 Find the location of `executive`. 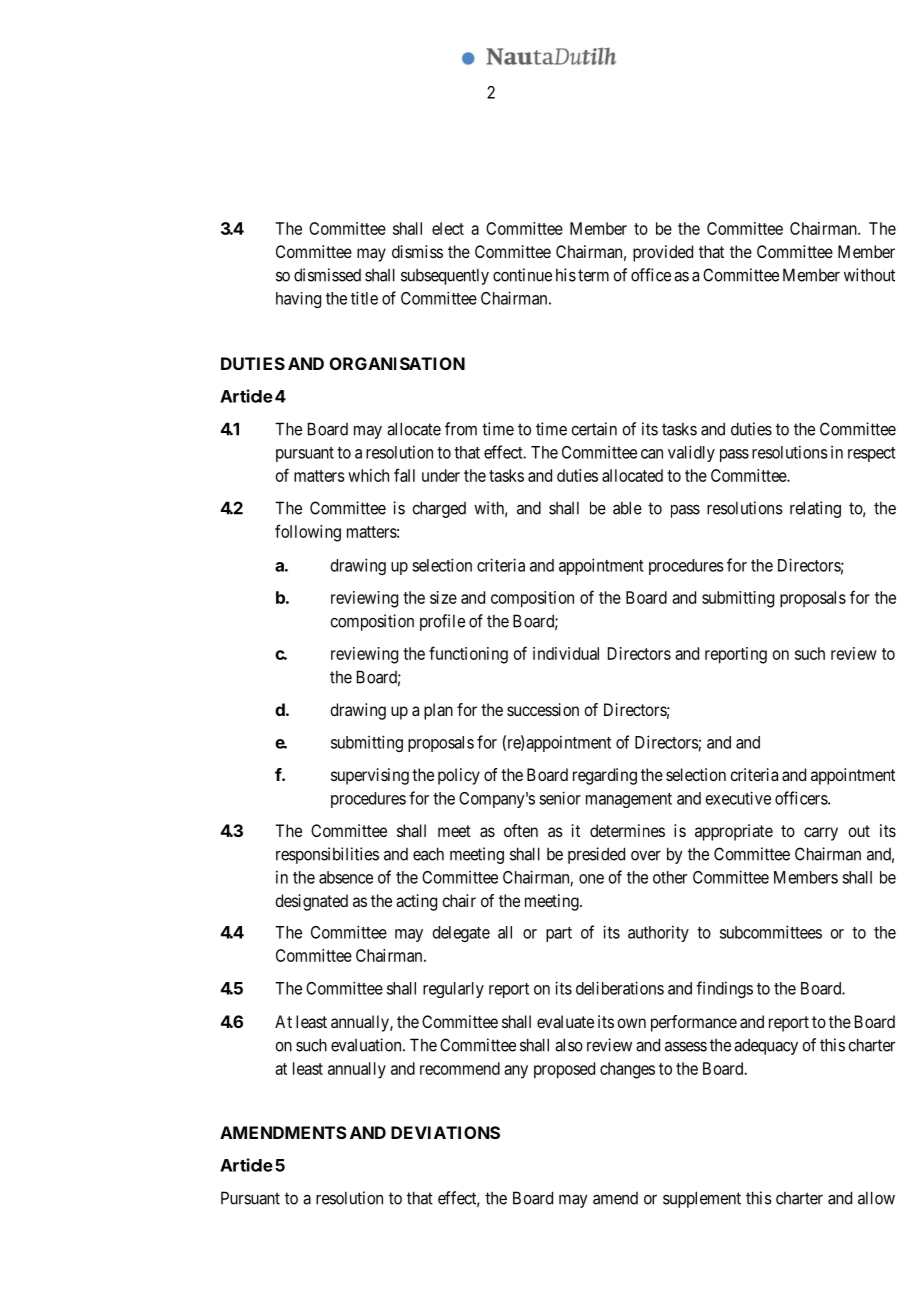

executive is located at coordinates (738, 798).
